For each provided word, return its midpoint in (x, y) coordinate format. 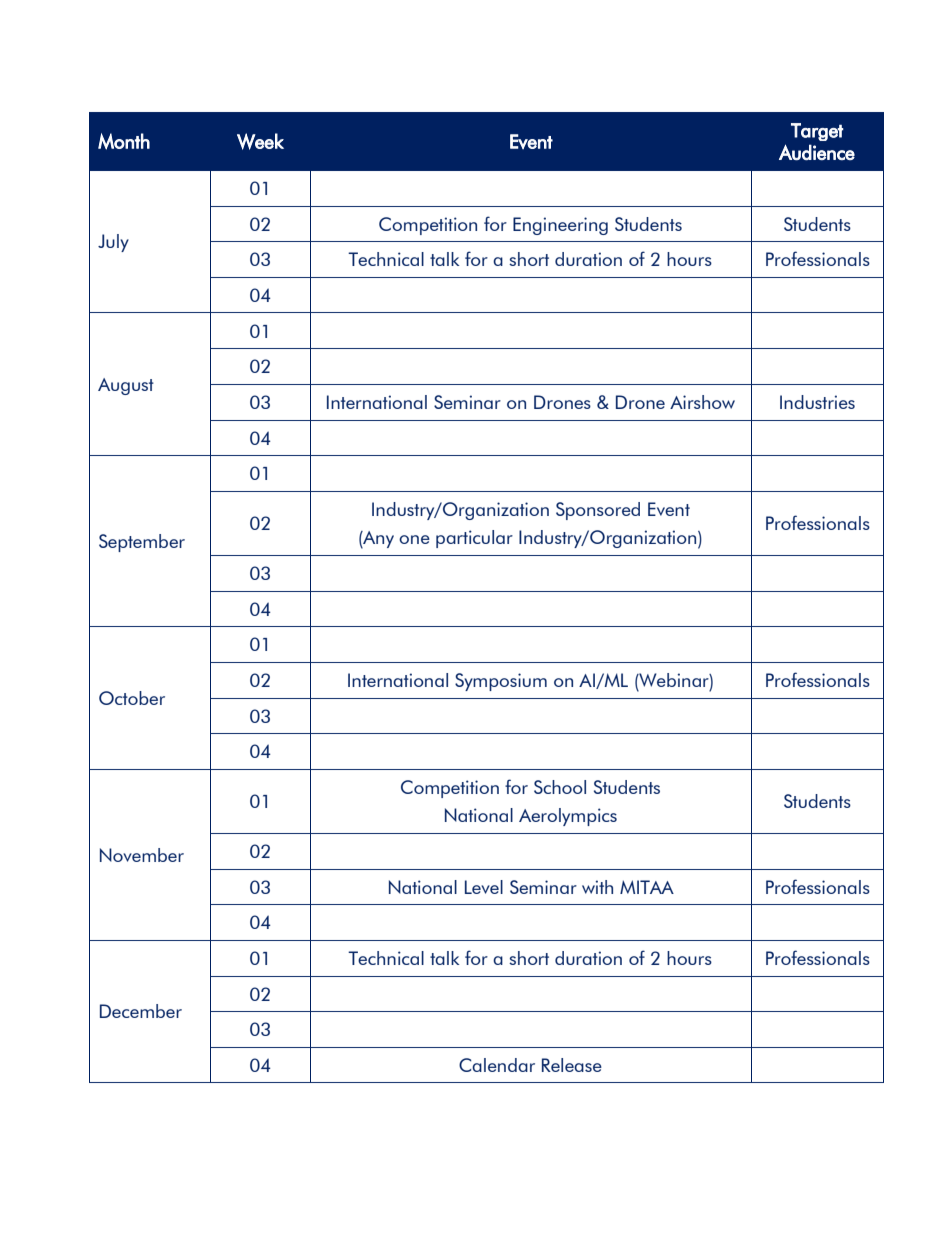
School (560, 787)
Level (484, 887)
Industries (817, 402)
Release (572, 1065)
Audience (817, 152)
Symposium (501, 682)
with (597, 887)
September (142, 543)
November (142, 855)
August (126, 386)
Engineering (560, 226)
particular (474, 539)
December (141, 1011)
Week (260, 141)
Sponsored (598, 511)
